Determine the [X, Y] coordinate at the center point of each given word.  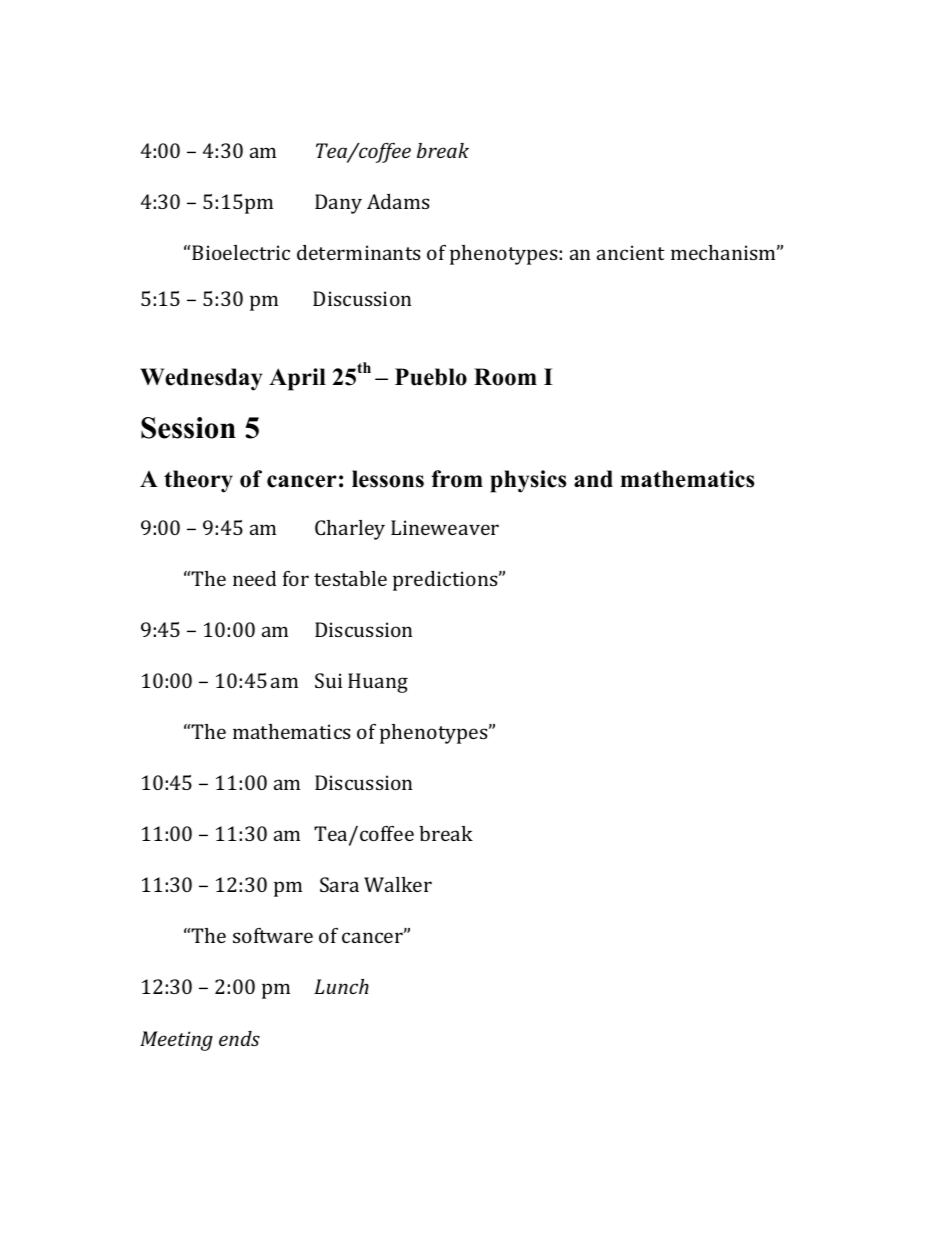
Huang [378, 683]
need [254, 578]
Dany [338, 204]
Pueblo [431, 377]
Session [188, 428]
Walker [398, 884]
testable [350, 578]
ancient [631, 252]
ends [239, 1038]
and [593, 479]
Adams [398, 201]
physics [528, 481]
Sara [339, 884]
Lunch [341, 986]
